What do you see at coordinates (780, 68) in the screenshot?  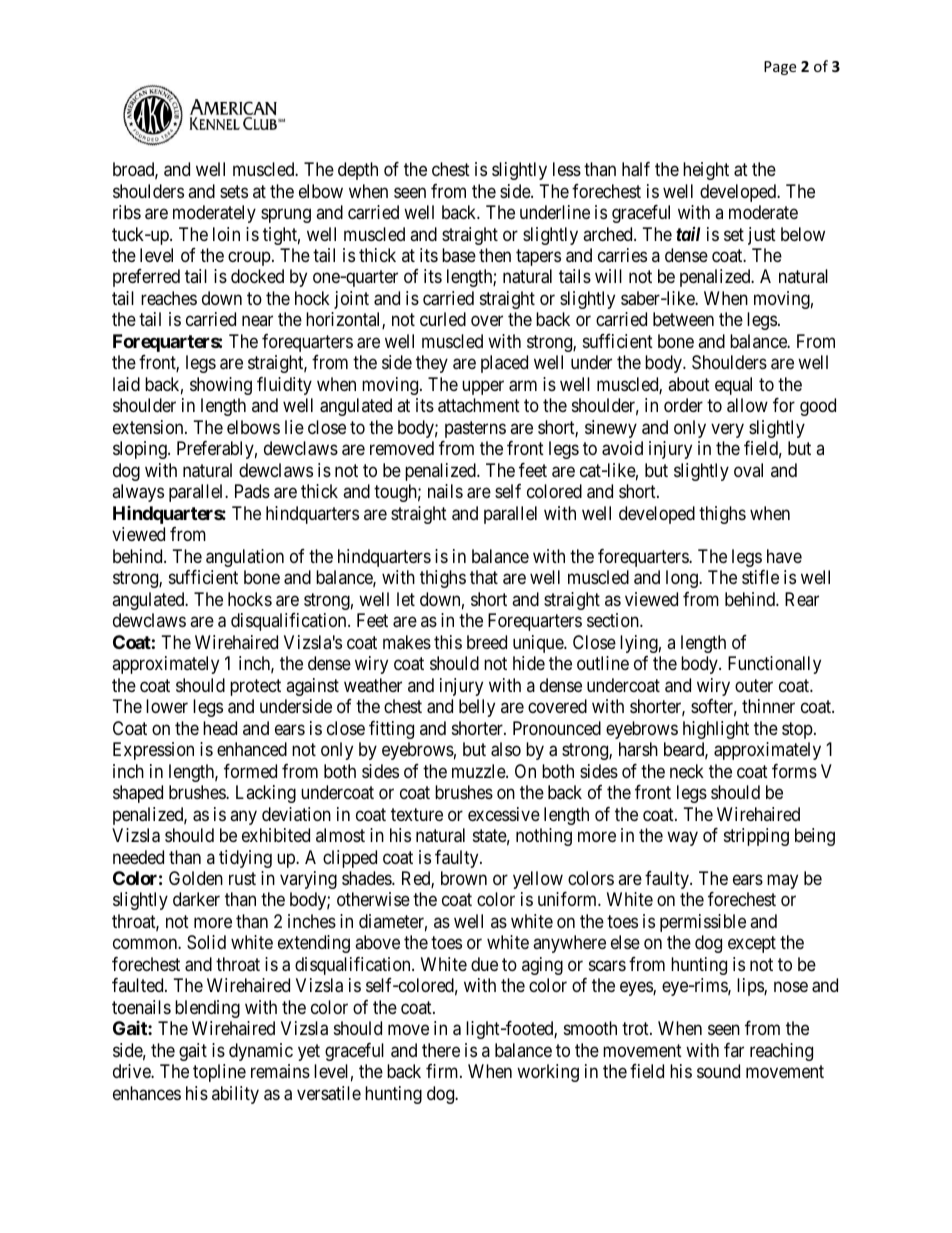 I see `Page` at bounding box center [780, 68].
